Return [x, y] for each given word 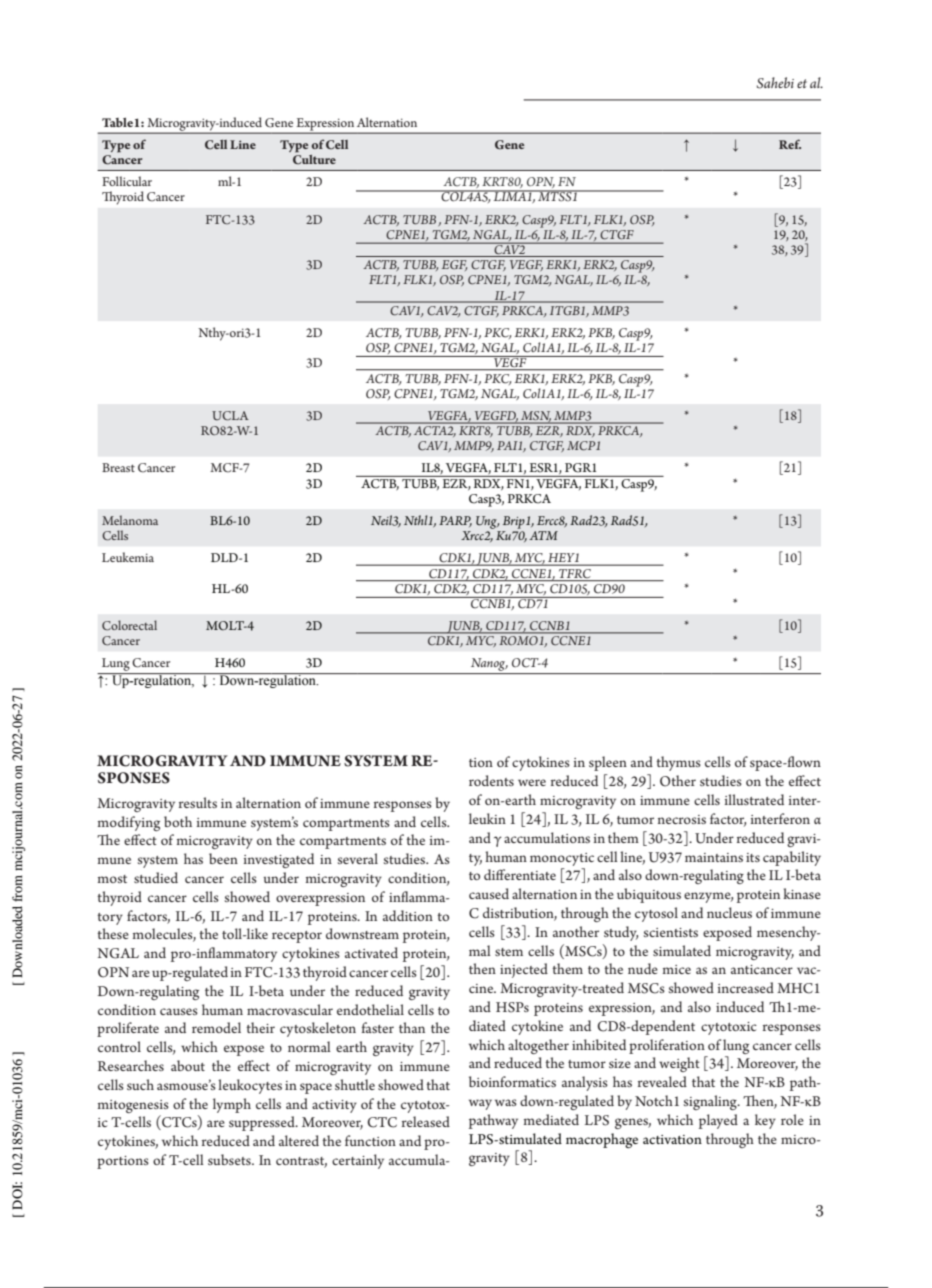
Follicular [127, 181]
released [426, 1121]
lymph [232, 1105]
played [718, 1121]
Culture [314, 158]
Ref [790, 144]
